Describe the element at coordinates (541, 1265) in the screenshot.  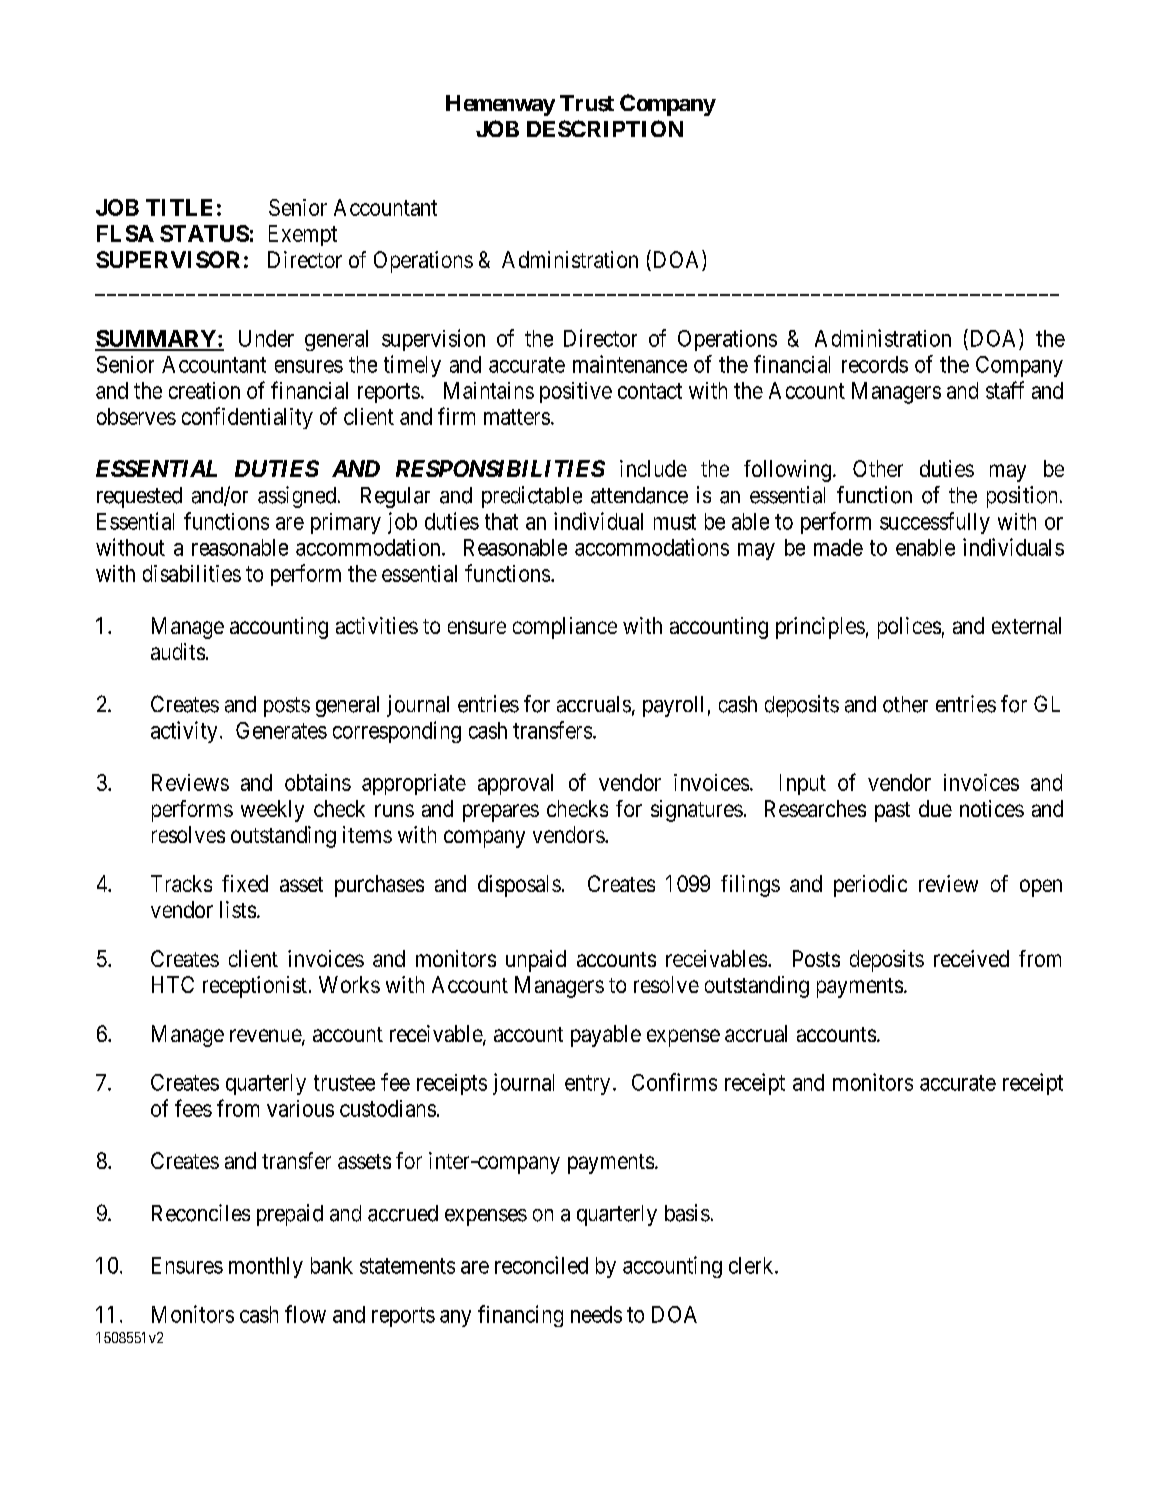
I see `reconciled` at that location.
